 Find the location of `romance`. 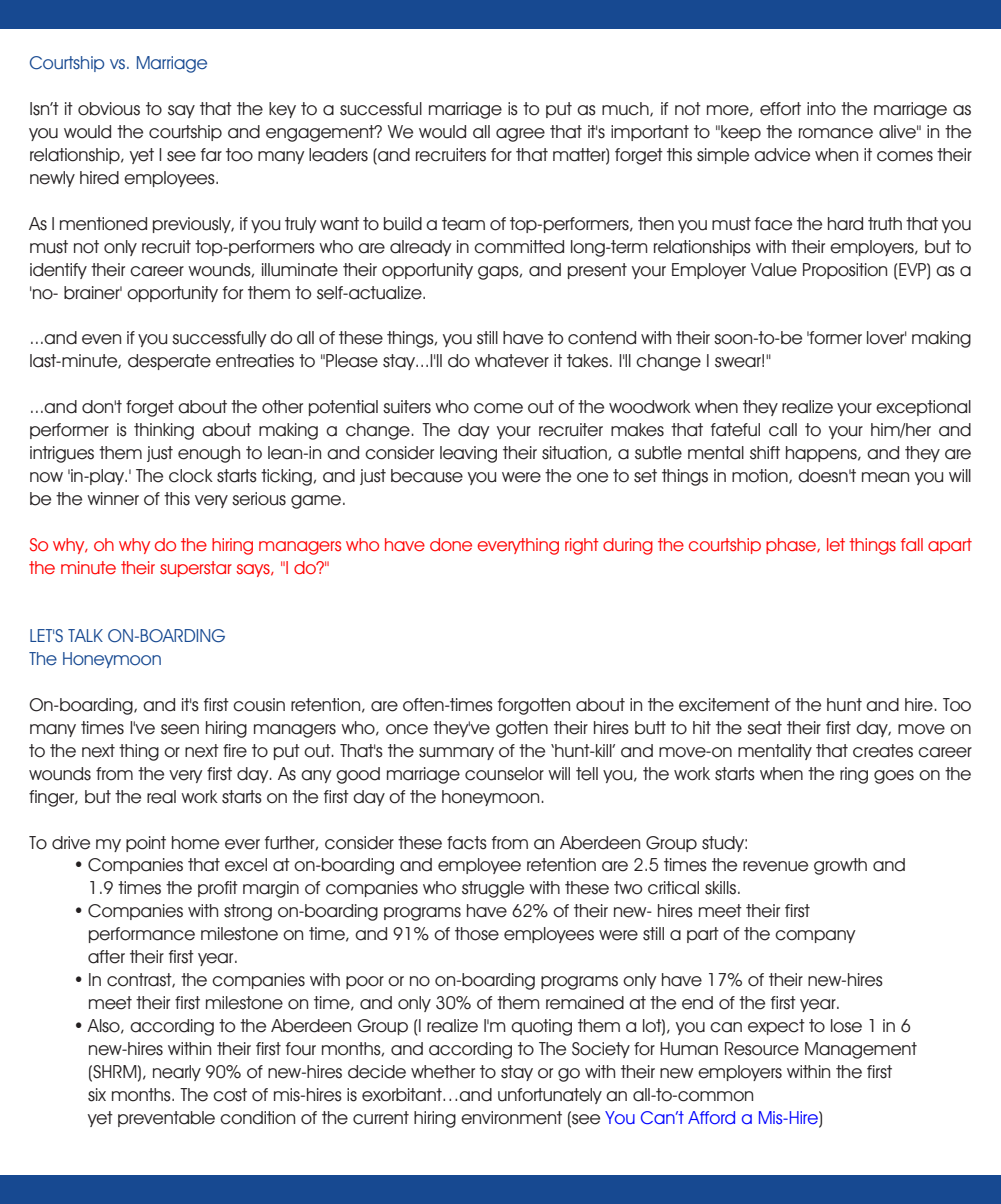

romance is located at coordinates (836, 133).
